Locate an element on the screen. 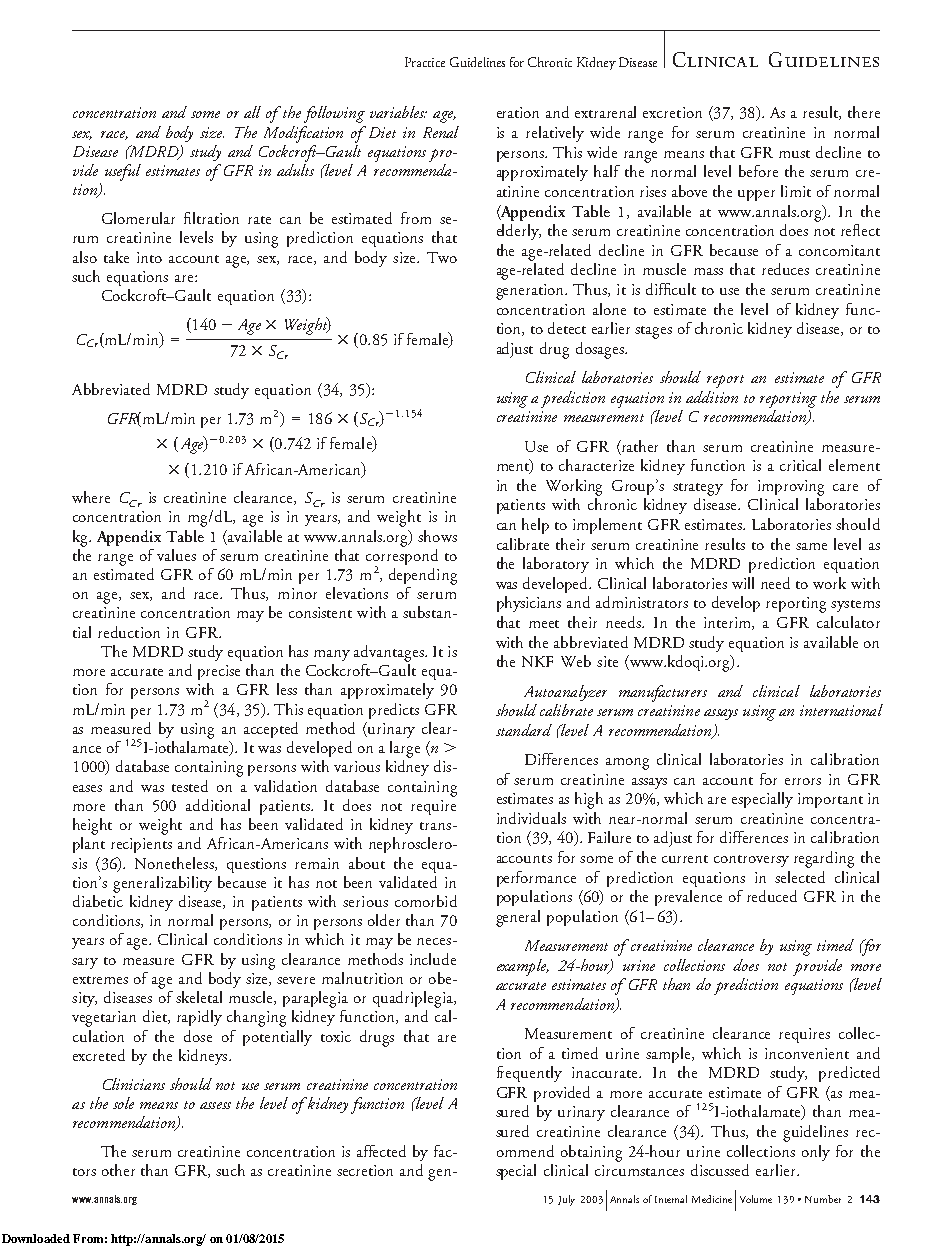 The image size is (952, 1247). calculator is located at coordinates (848, 622).
